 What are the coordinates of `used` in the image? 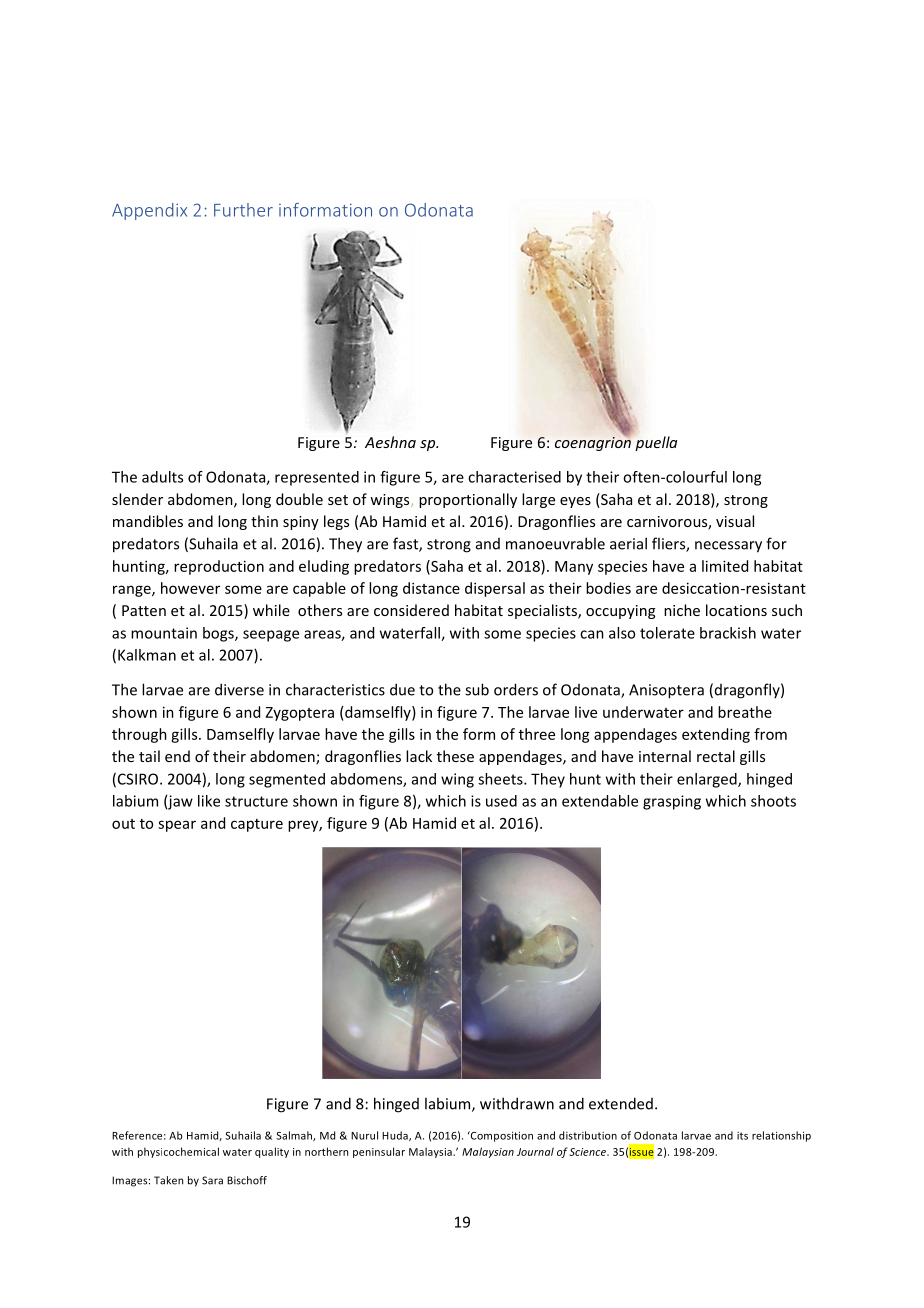 It's located at (501, 801).
